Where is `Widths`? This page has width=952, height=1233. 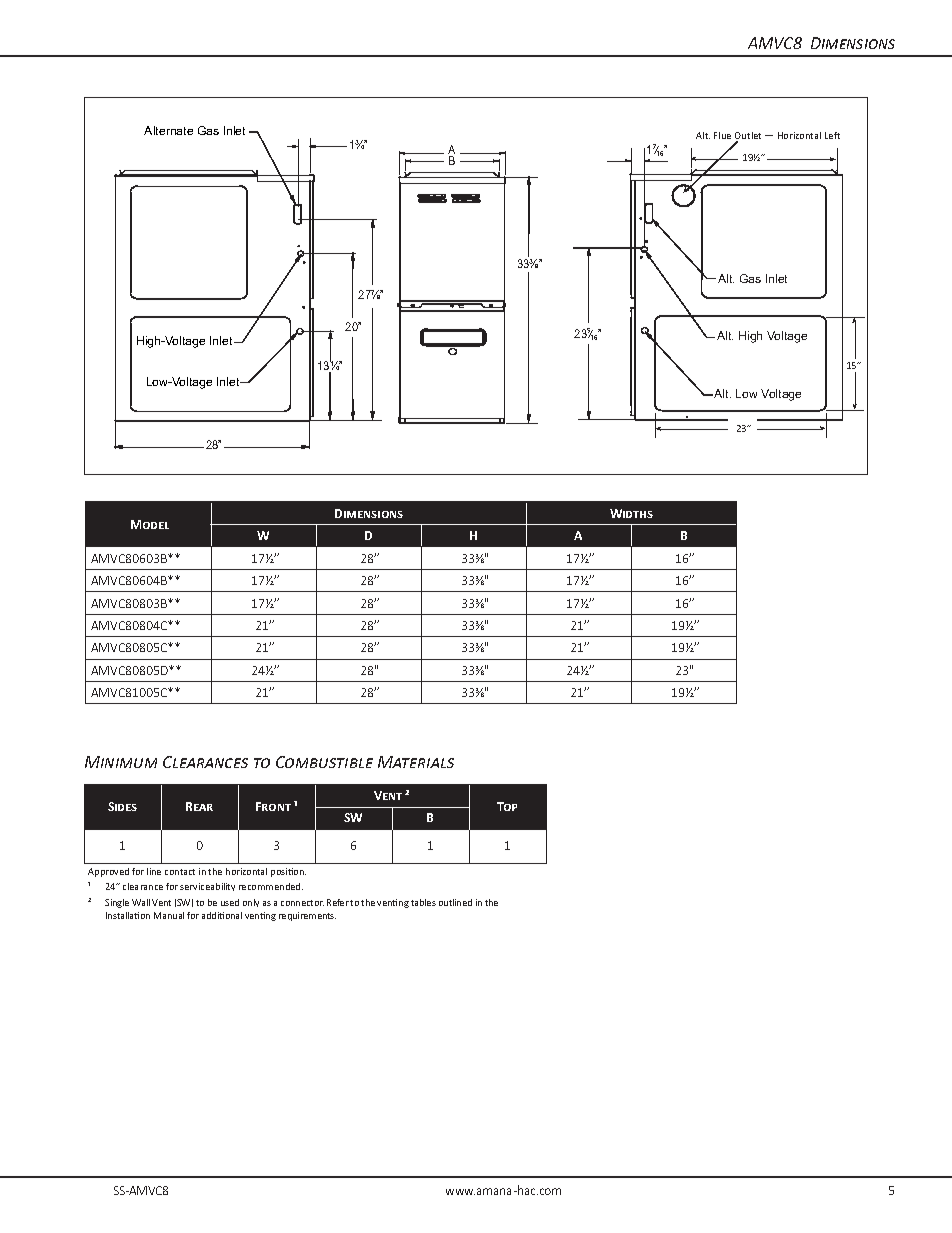
Widths is located at coordinates (631, 513).
